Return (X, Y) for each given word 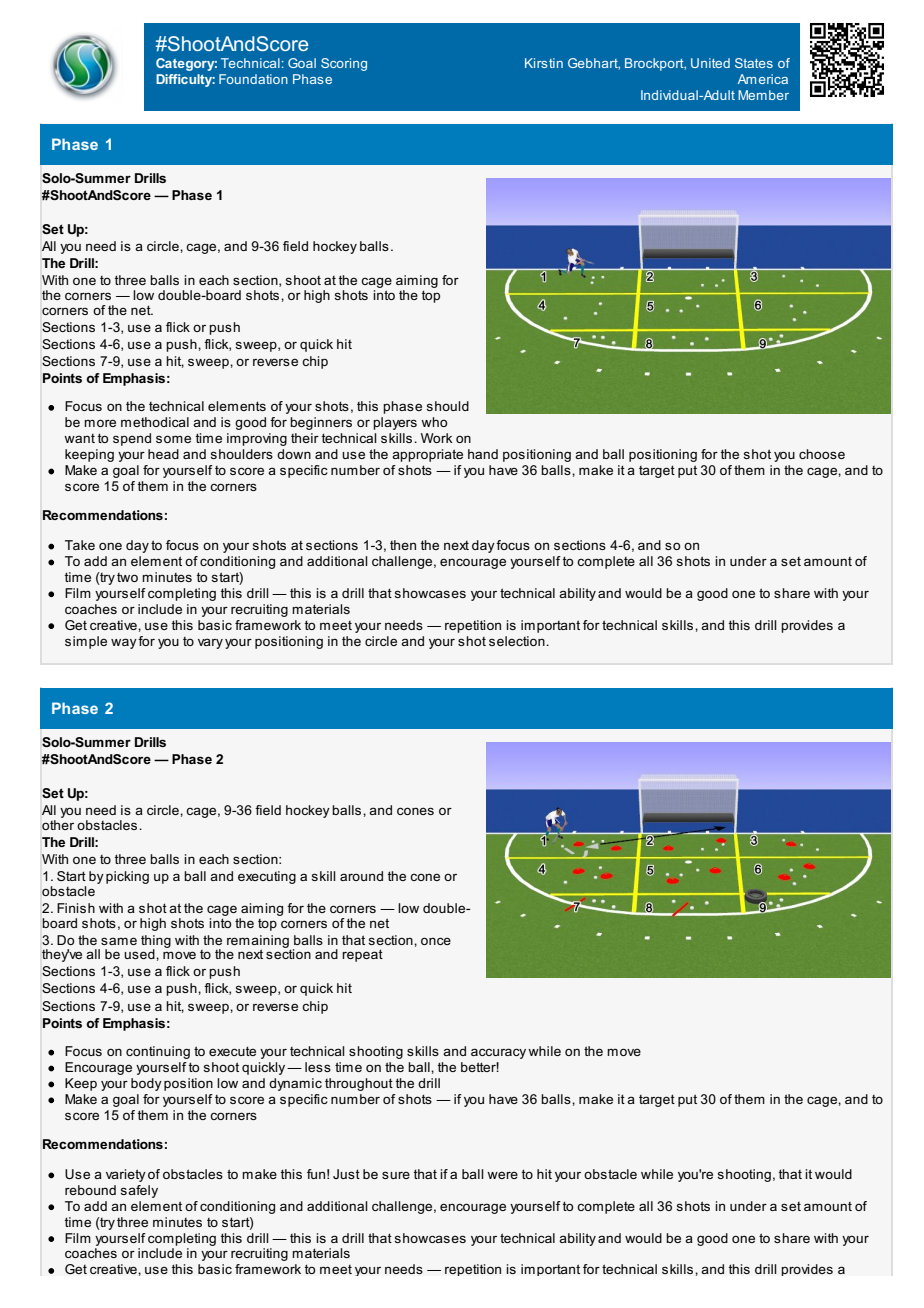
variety (126, 1175)
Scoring (344, 64)
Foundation (253, 79)
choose (822, 454)
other (58, 823)
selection (518, 641)
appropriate (427, 455)
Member (763, 95)
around (361, 876)
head (163, 454)
